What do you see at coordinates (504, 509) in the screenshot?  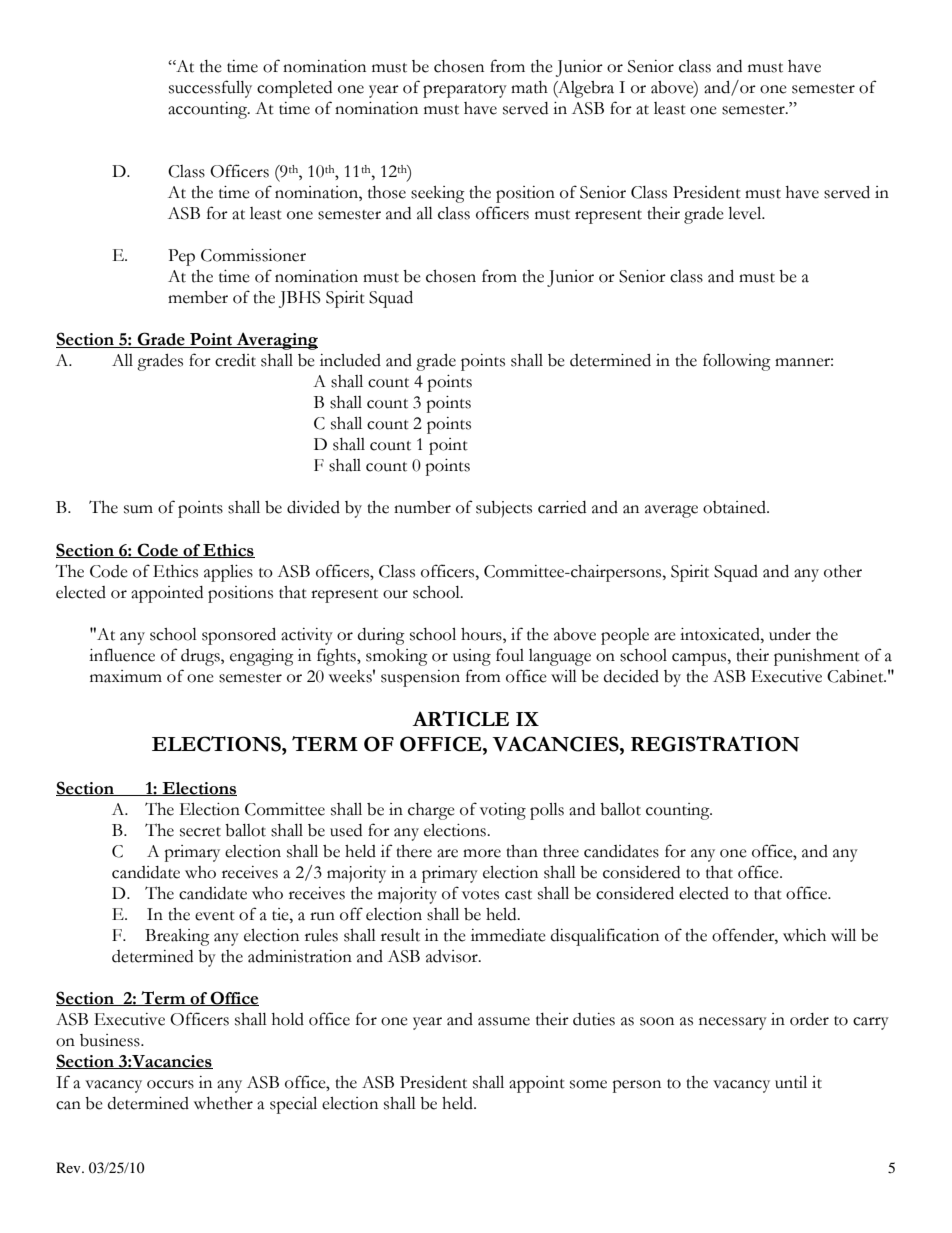 I see `subjects` at bounding box center [504, 509].
